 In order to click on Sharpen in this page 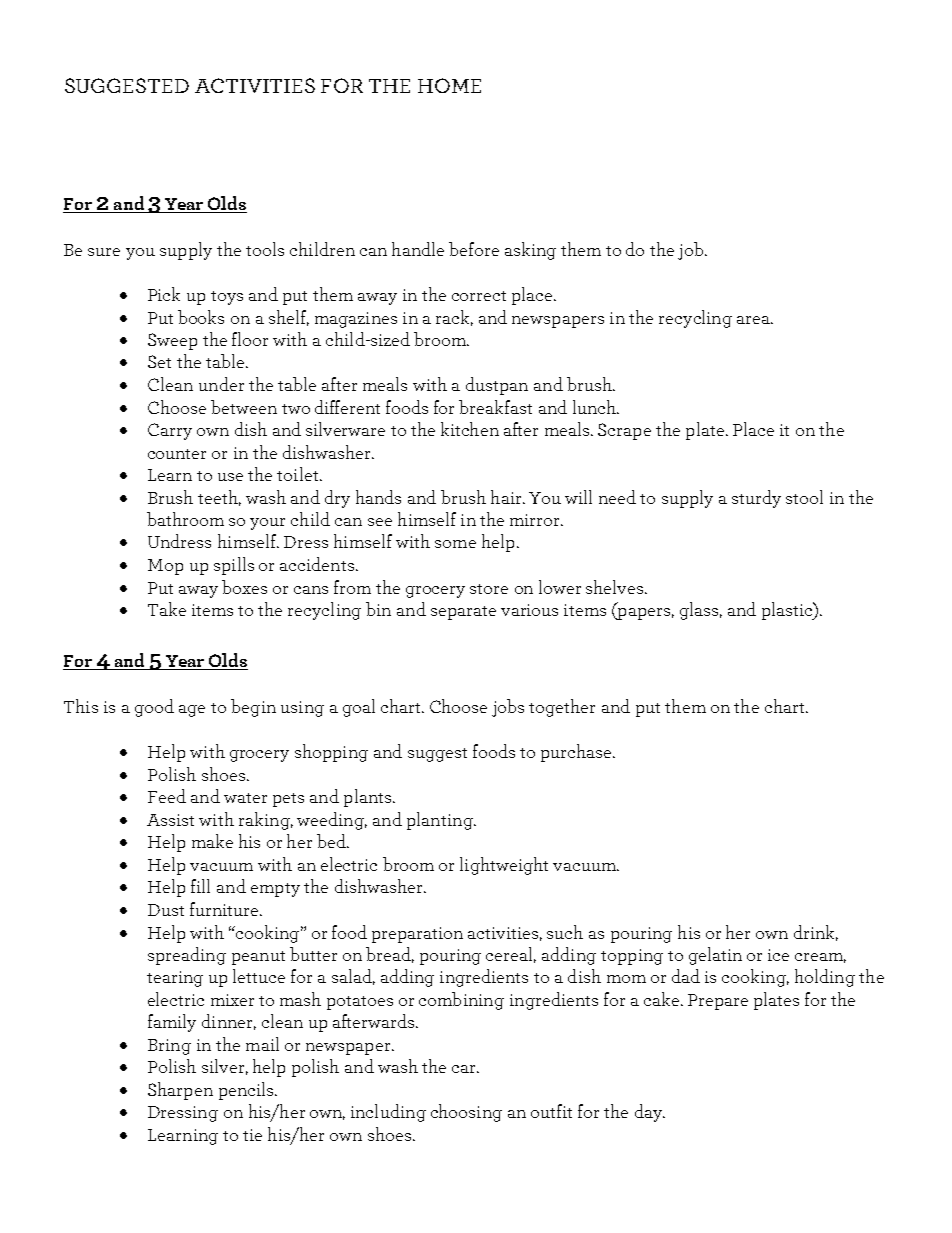, I will do `click(180, 1091)`.
